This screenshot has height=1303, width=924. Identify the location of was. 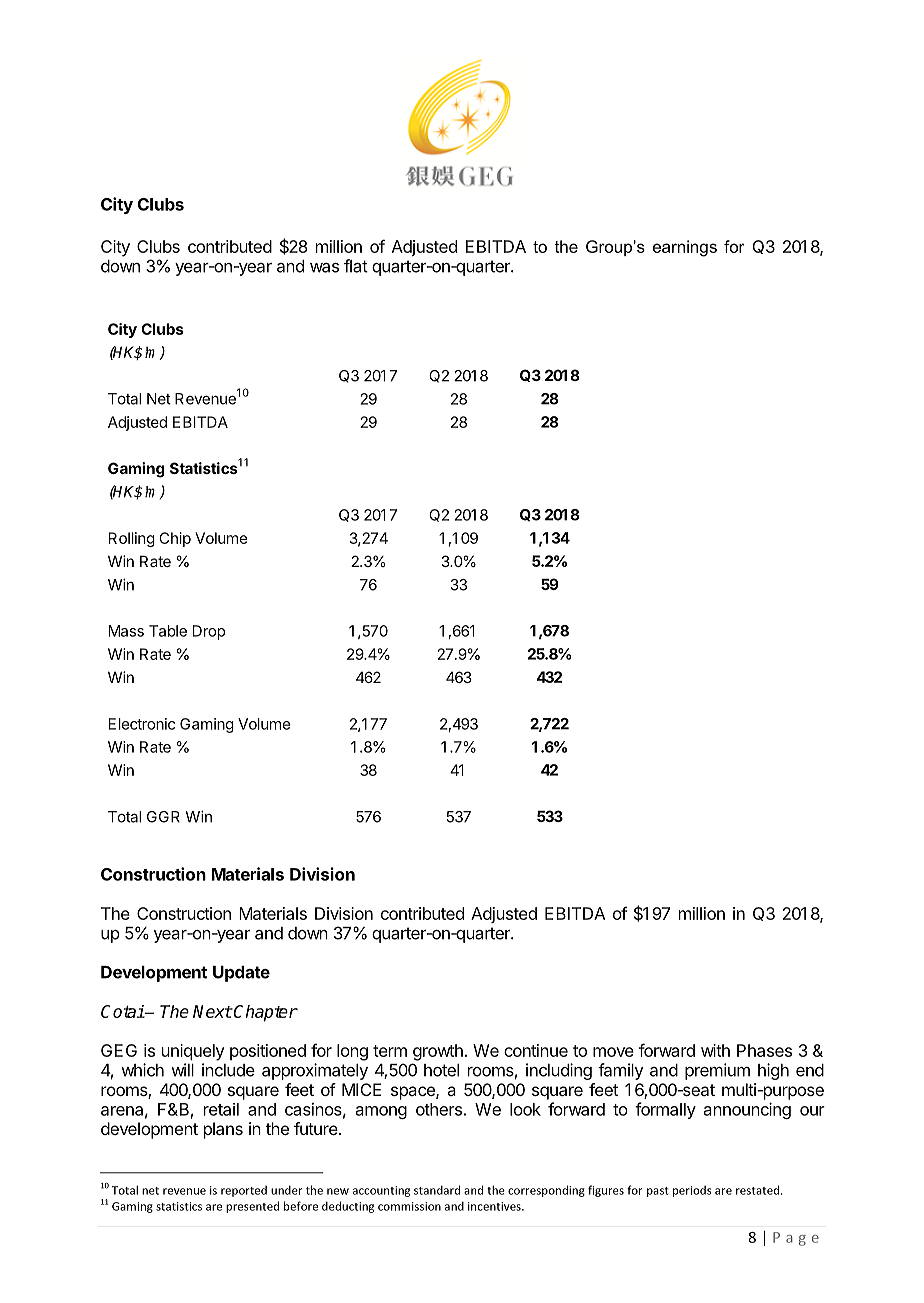
(324, 268).
